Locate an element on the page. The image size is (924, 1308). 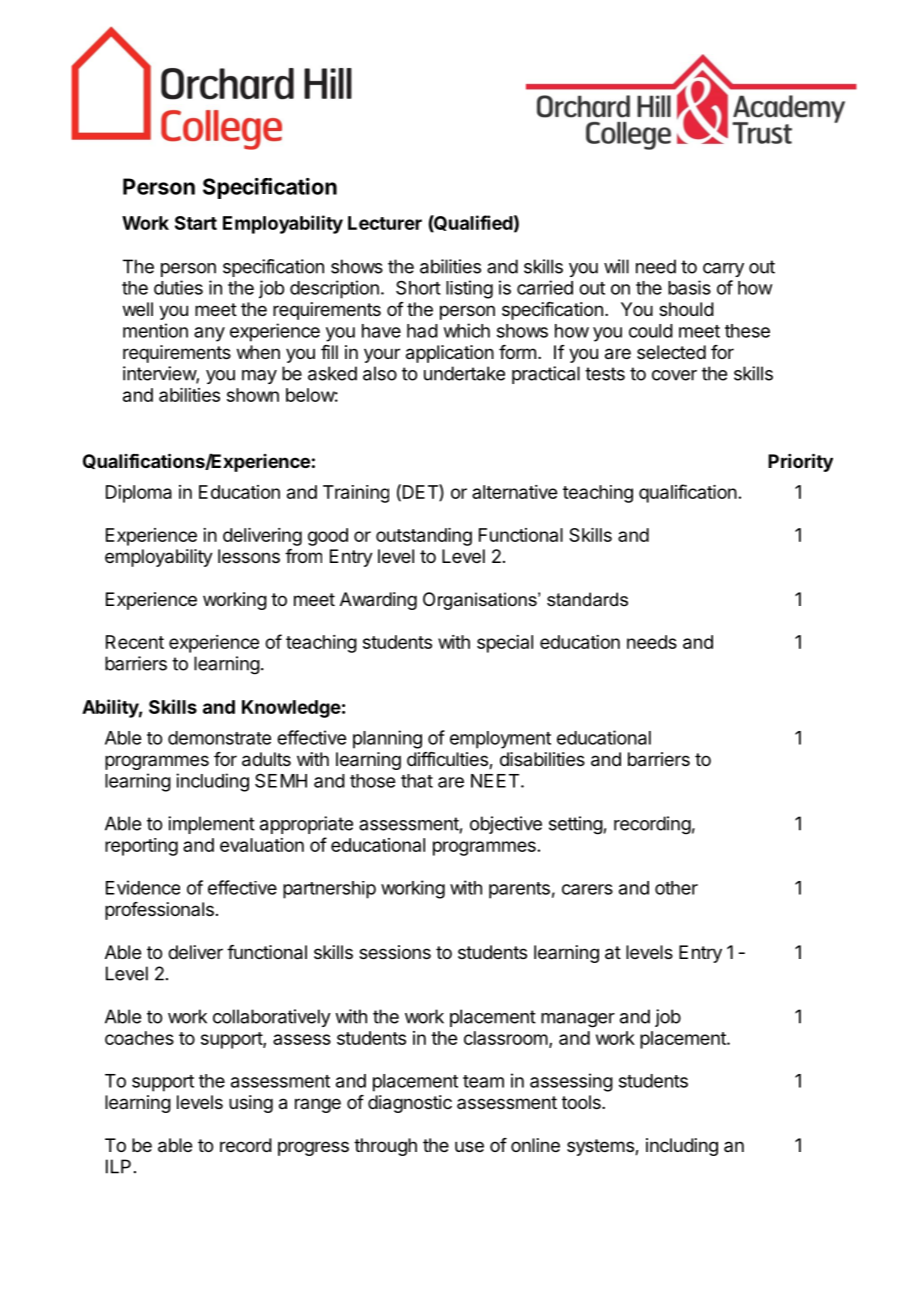
carry is located at coordinates (723, 270).
